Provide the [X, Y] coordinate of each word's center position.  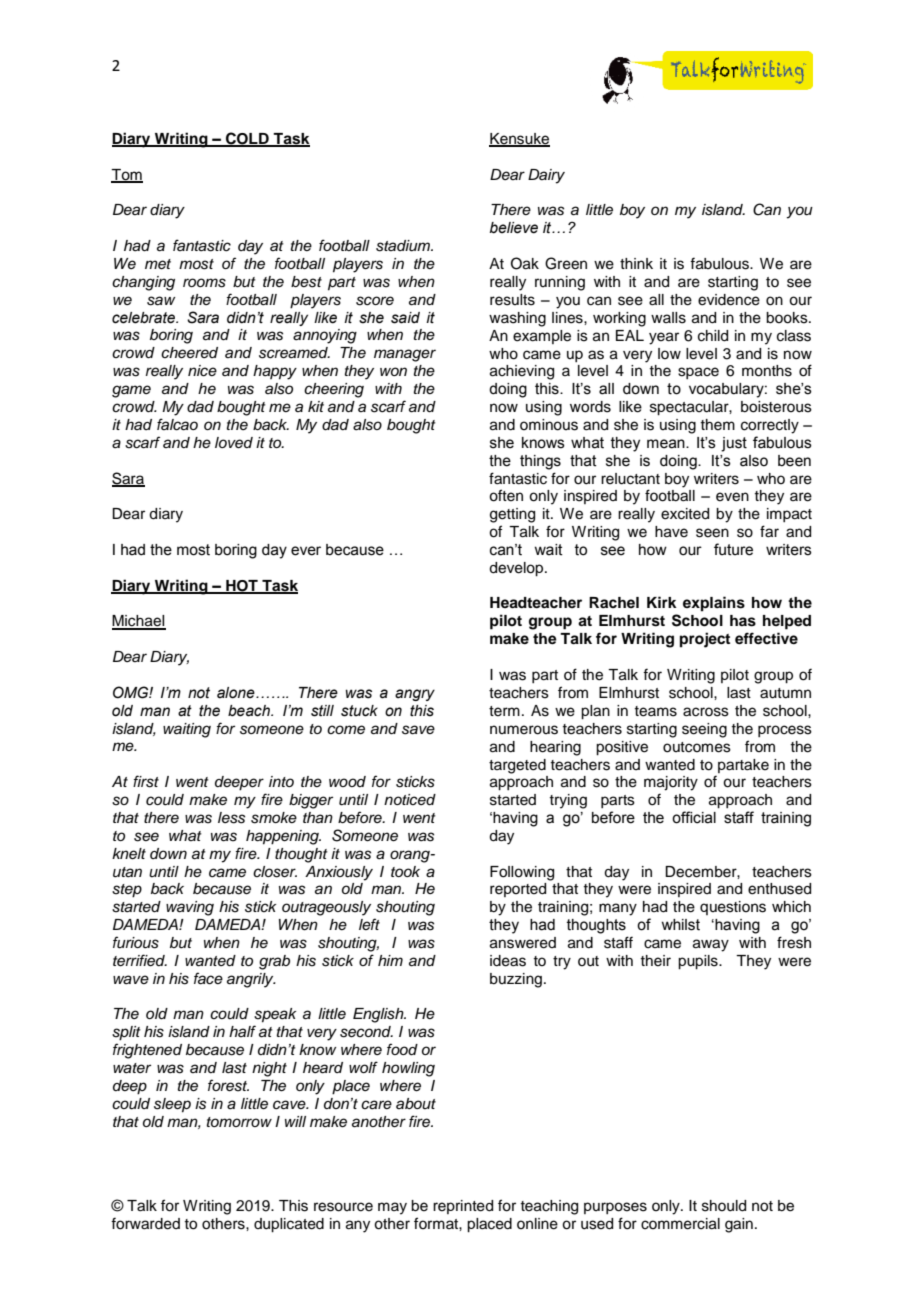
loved [234, 443]
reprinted [463, 1207]
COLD [247, 139]
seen [712, 533]
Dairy [546, 176]
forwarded [145, 1223]
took [405, 871]
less [231, 818]
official [694, 817]
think [636, 263]
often [506, 495]
